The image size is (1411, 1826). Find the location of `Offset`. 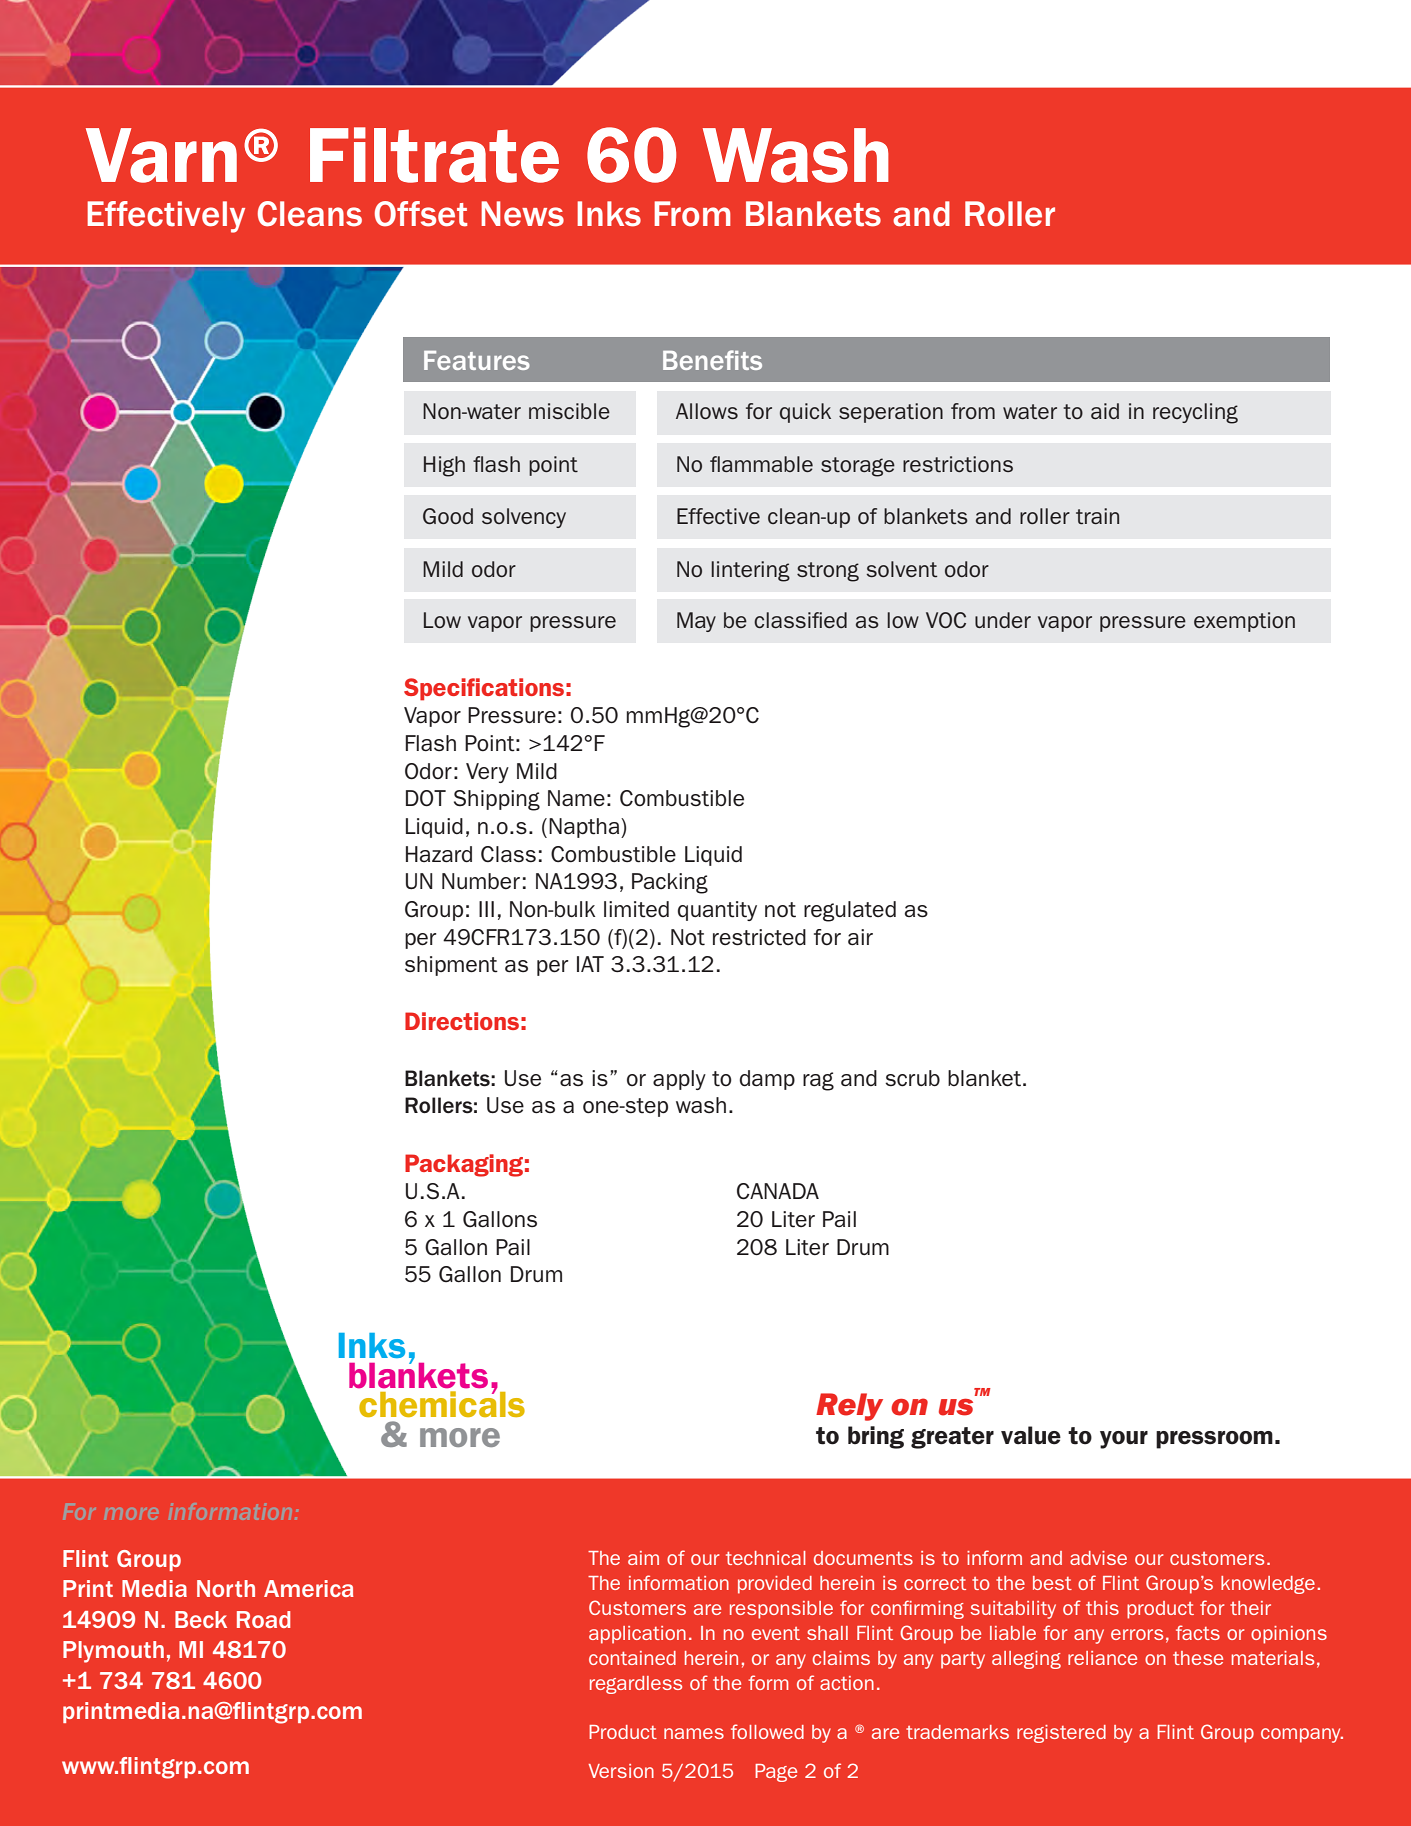

Offset is located at coordinates (421, 214).
